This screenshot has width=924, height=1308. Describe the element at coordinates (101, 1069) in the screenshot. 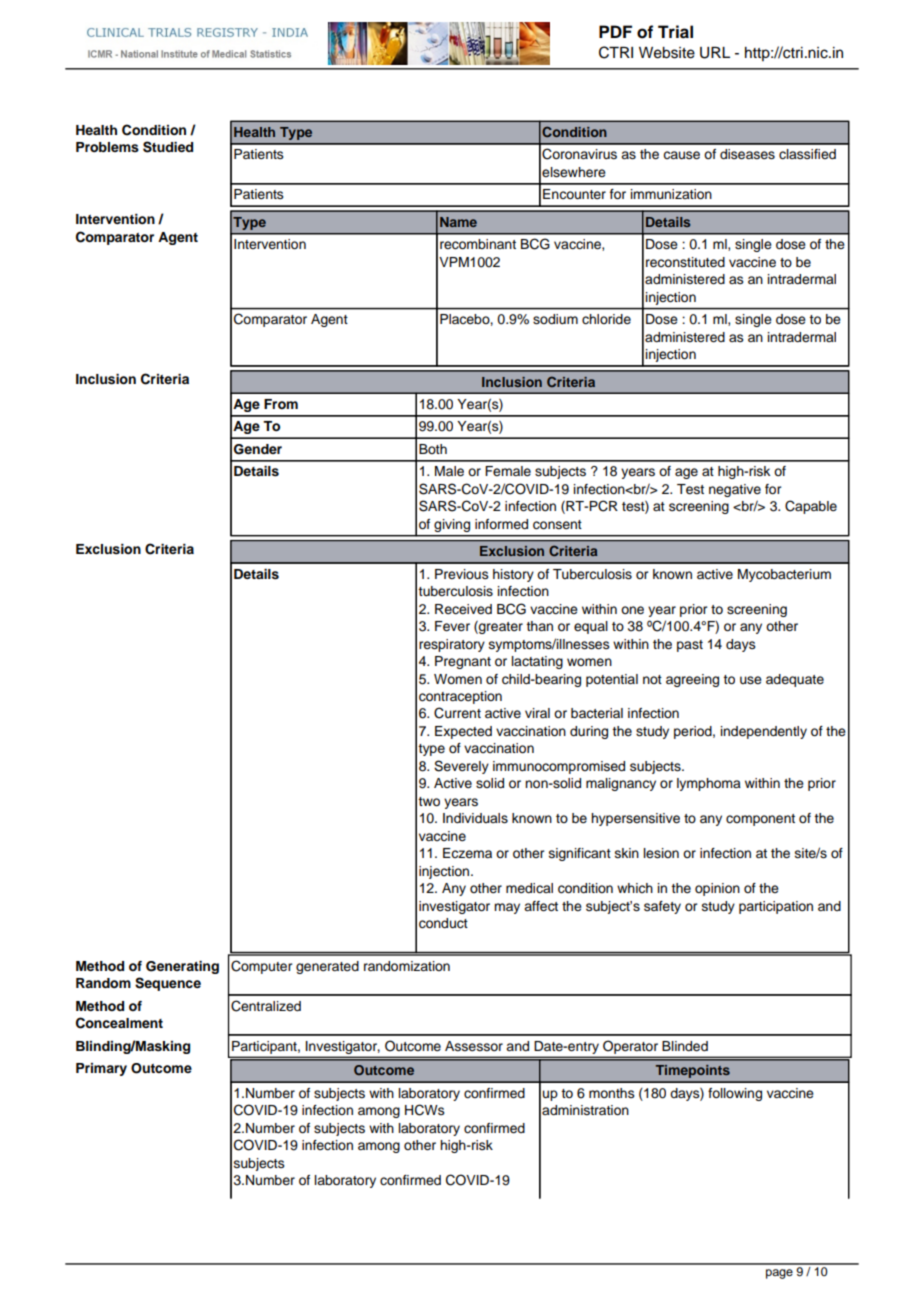

I see `Primary` at that location.
